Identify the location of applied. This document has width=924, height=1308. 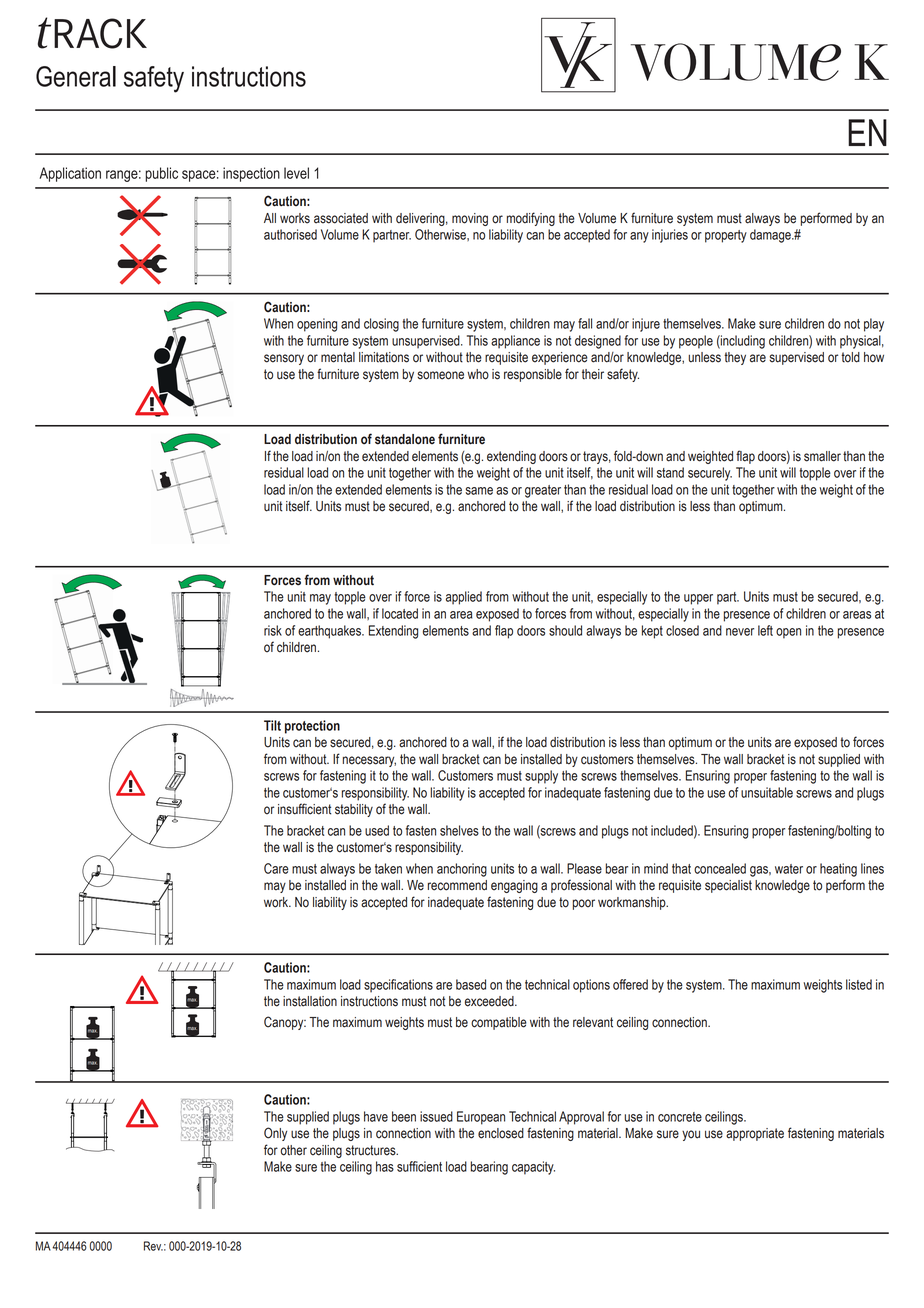
(464, 598).
